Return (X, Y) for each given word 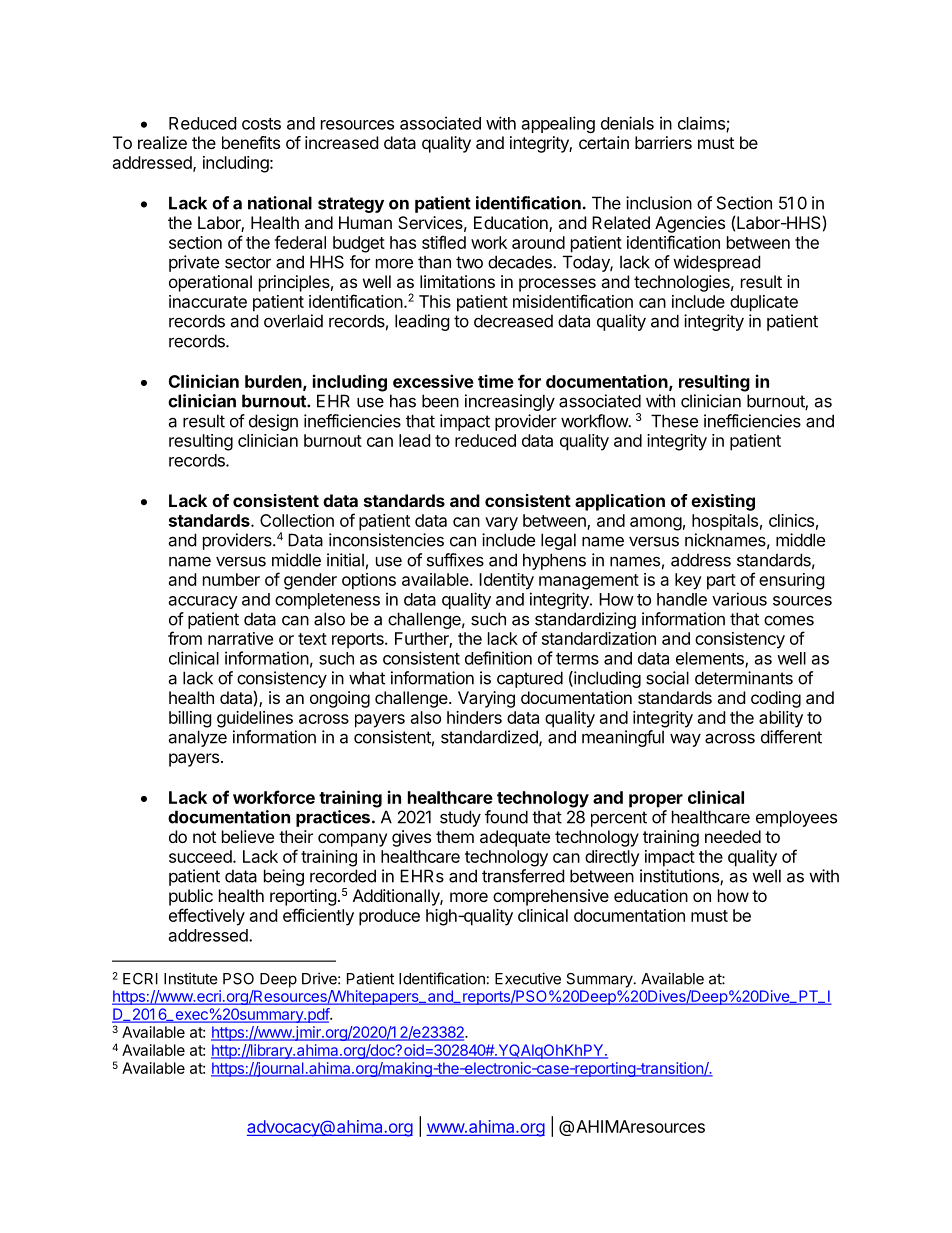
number (231, 579)
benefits (251, 142)
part (721, 582)
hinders (474, 717)
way (685, 740)
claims (702, 124)
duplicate (764, 303)
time (496, 381)
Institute (191, 978)
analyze (197, 738)
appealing (558, 124)
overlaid (293, 321)
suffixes (455, 560)
